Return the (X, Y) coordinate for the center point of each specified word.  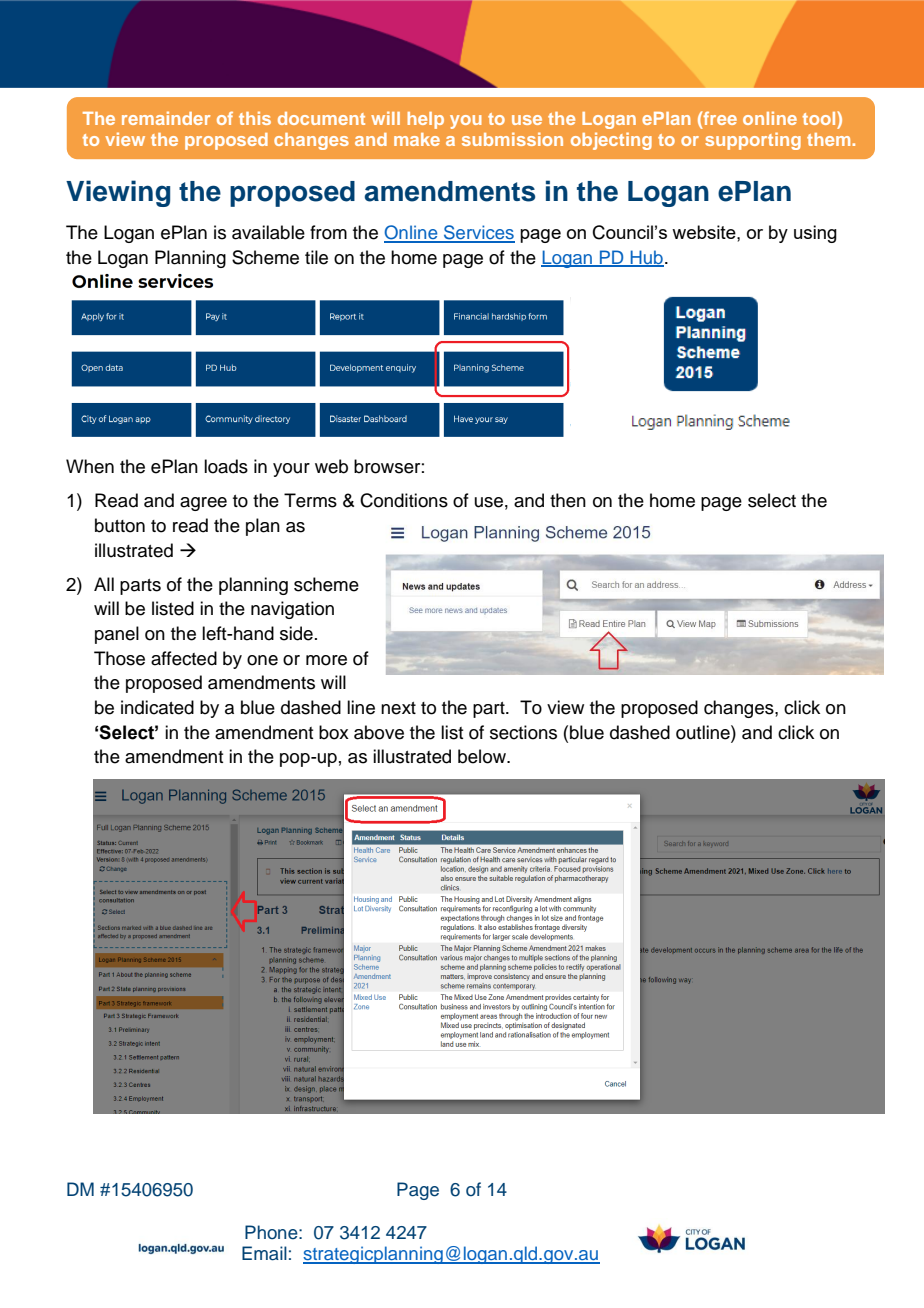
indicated (157, 707)
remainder (166, 118)
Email (264, 1253)
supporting (753, 141)
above (379, 732)
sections (523, 732)
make (417, 139)
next (398, 708)
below (483, 756)
